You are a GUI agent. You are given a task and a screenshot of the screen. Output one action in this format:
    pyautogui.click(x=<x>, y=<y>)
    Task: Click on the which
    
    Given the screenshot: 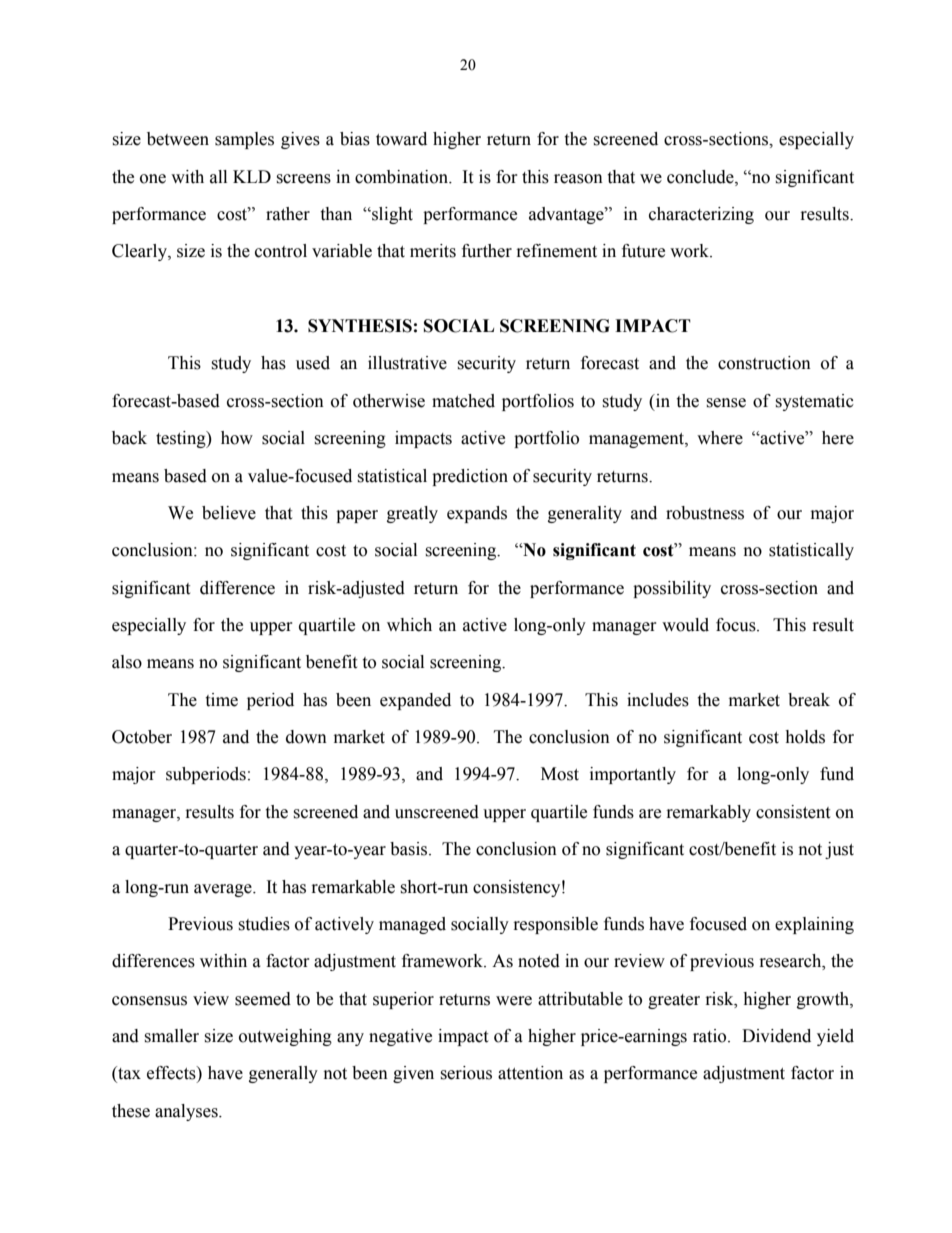 What is the action you would take?
    pyautogui.click(x=409, y=625)
